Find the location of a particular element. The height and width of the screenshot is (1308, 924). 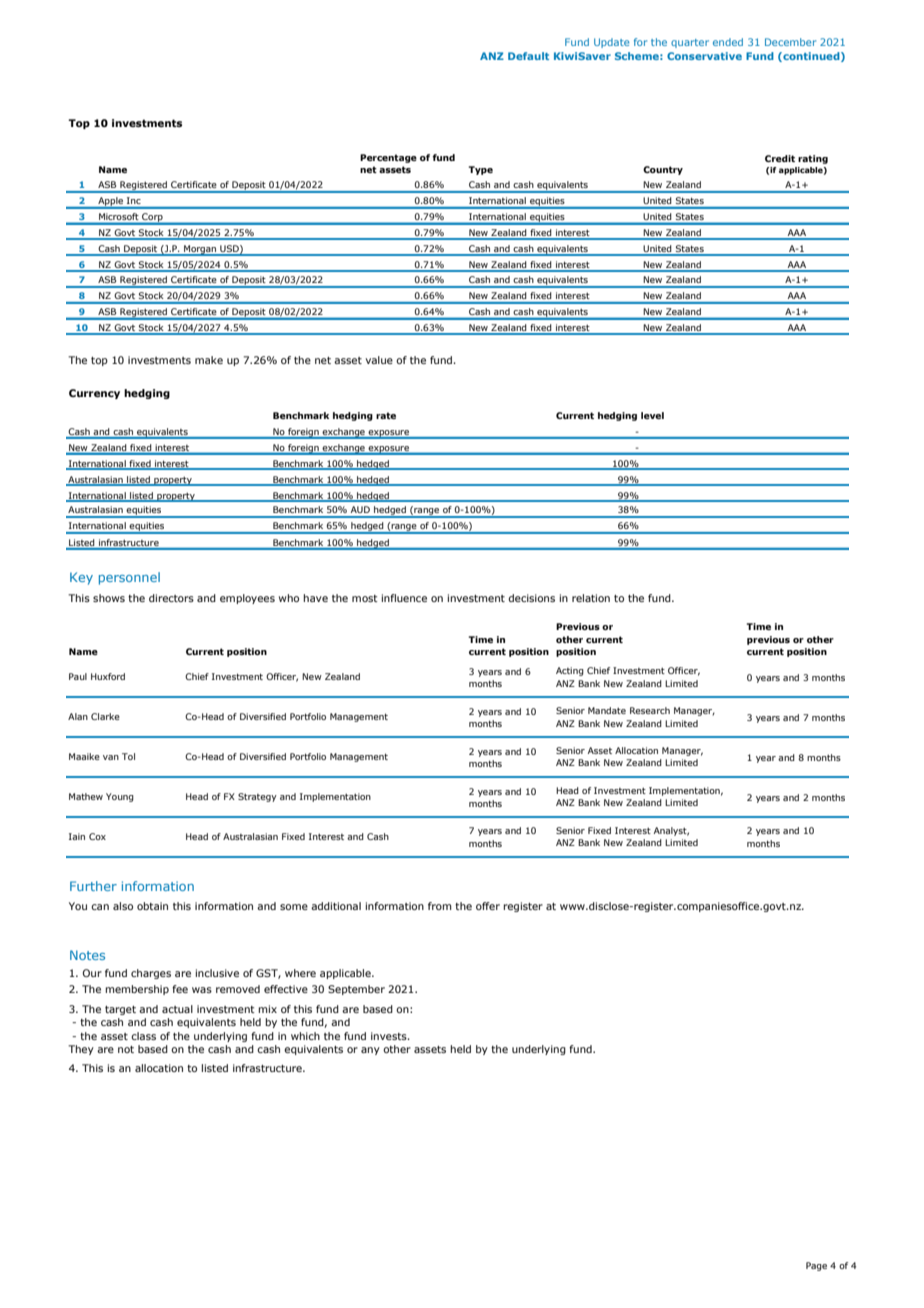

from is located at coordinates (440, 906).
